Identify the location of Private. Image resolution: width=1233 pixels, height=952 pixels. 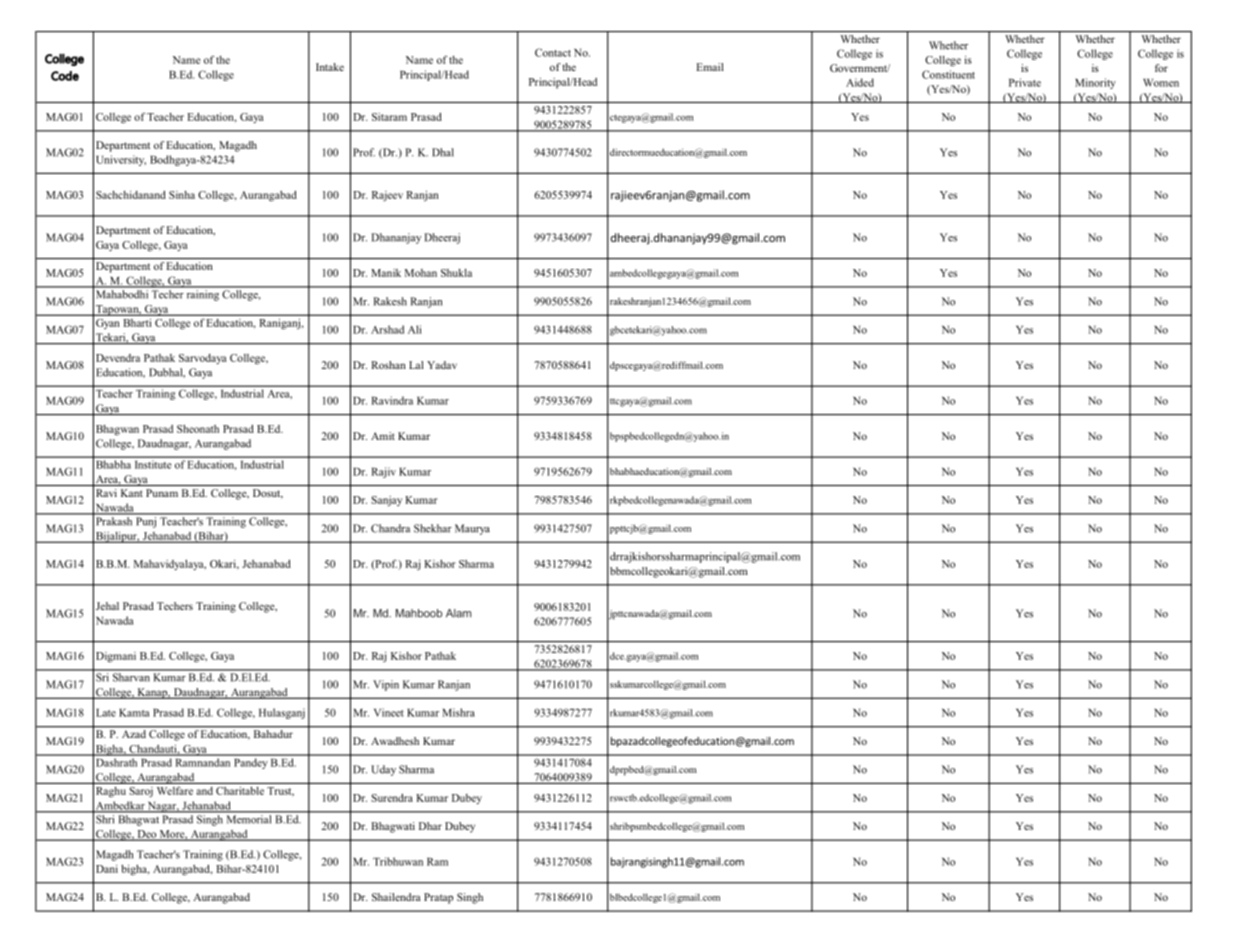
(1025, 82).
